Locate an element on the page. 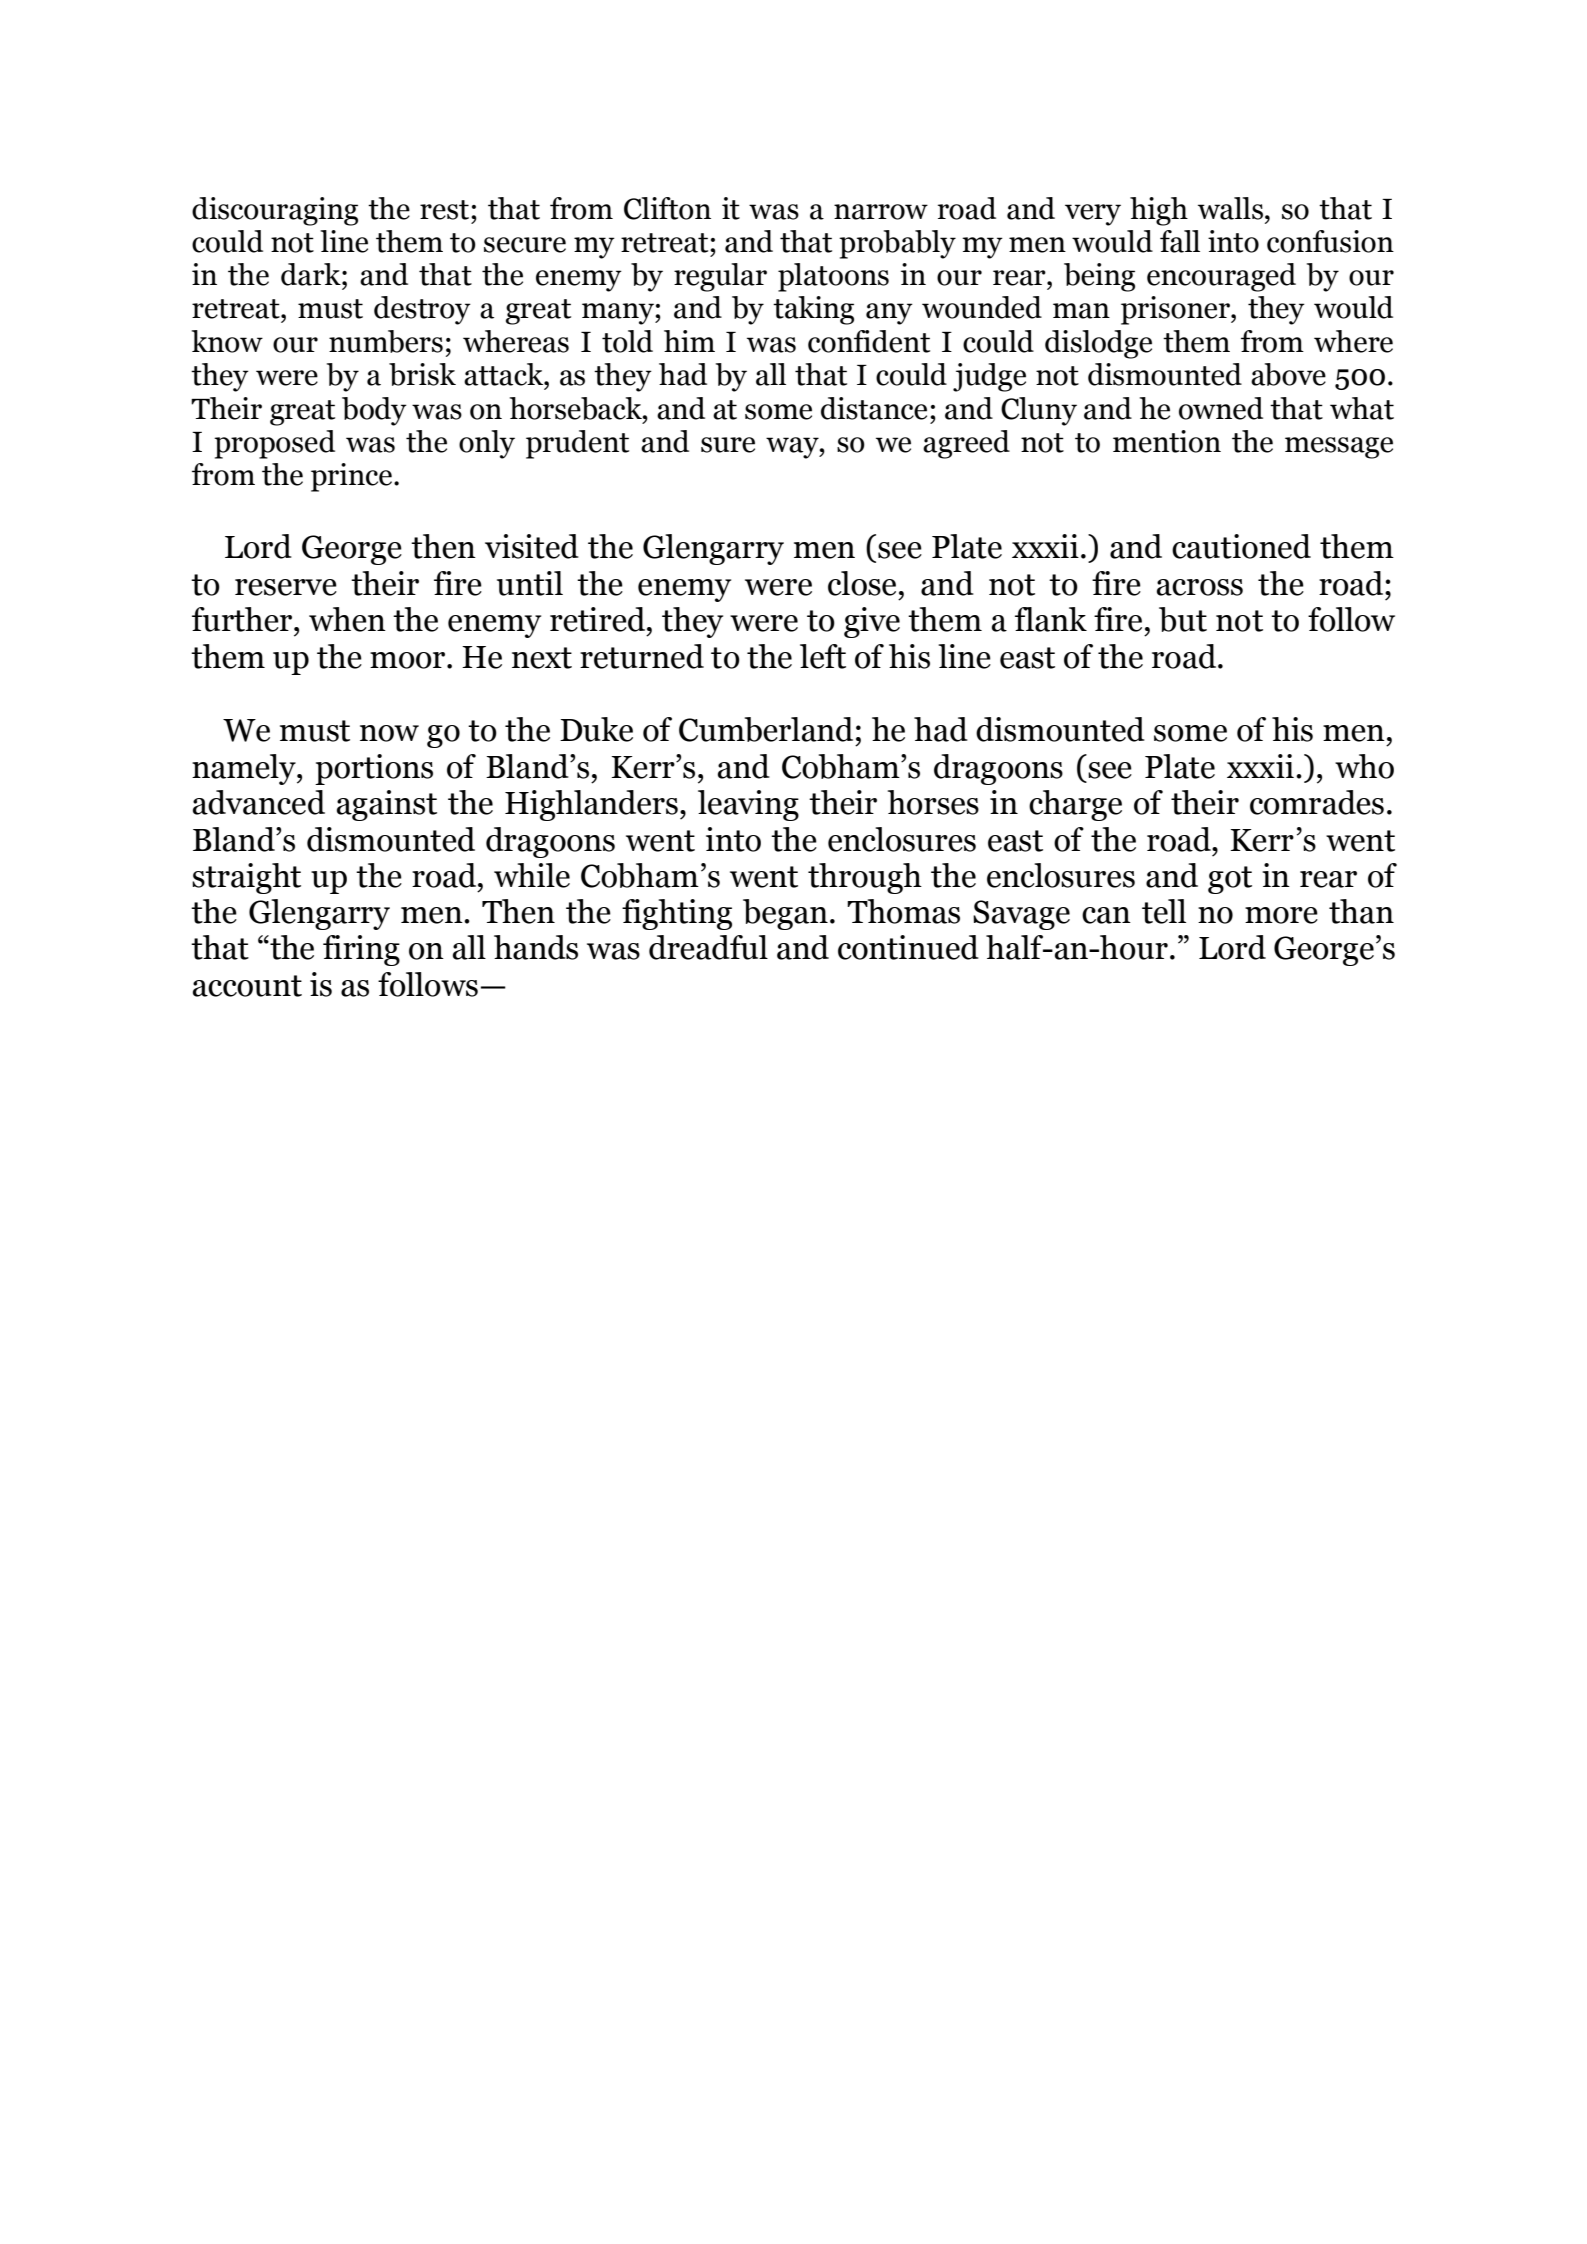  dreadful is located at coordinates (708, 947).
